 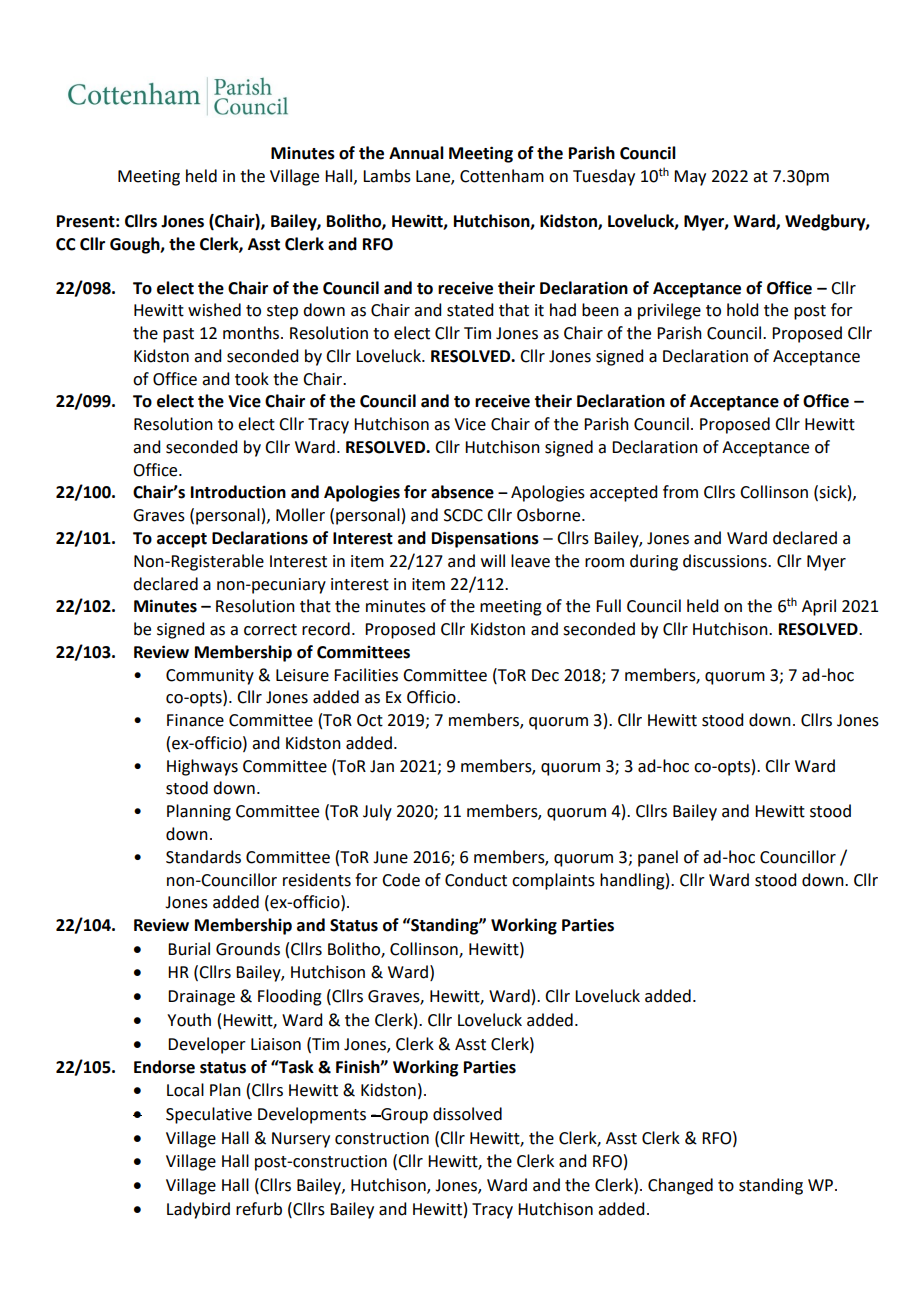 I want to click on Lambs, so click(x=387, y=176).
